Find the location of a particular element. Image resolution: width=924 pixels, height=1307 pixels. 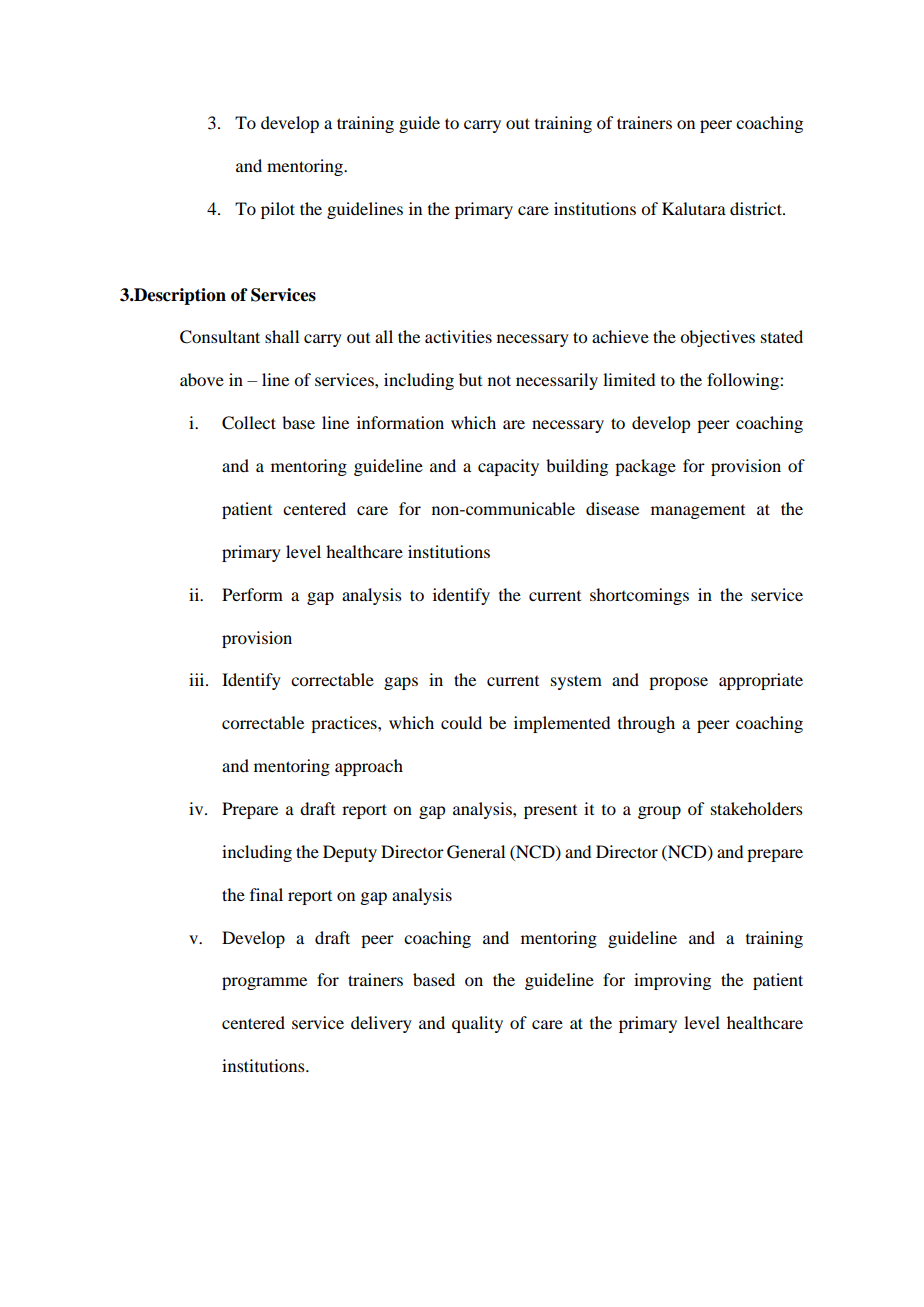

through is located at coordinates (646, 724).
